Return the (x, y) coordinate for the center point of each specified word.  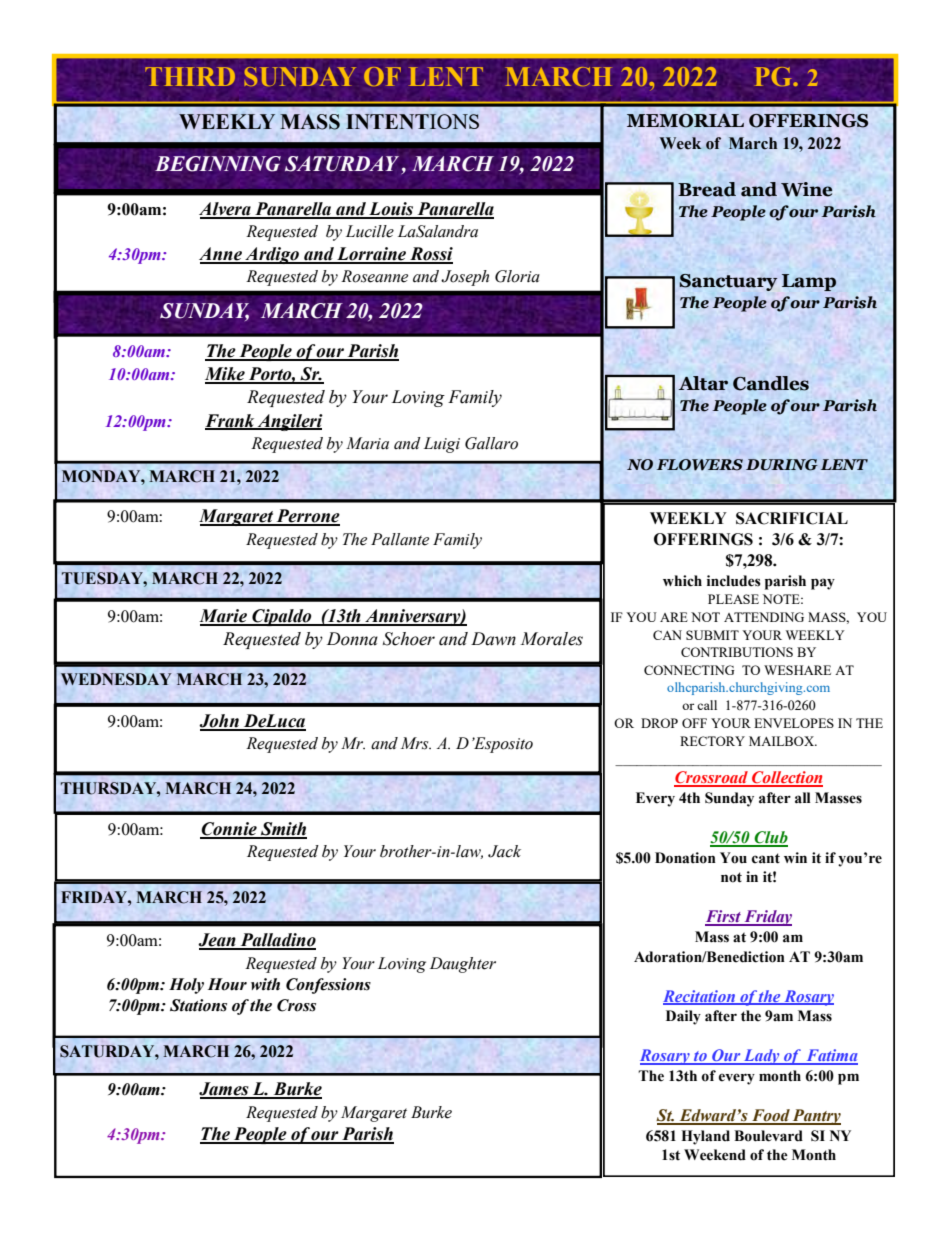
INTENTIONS (412, 121)
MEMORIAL (685, 120)
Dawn (493, 639)
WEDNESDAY (116, 679)
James (225, 1090)
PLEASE (733, 599)
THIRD (190, 76)
